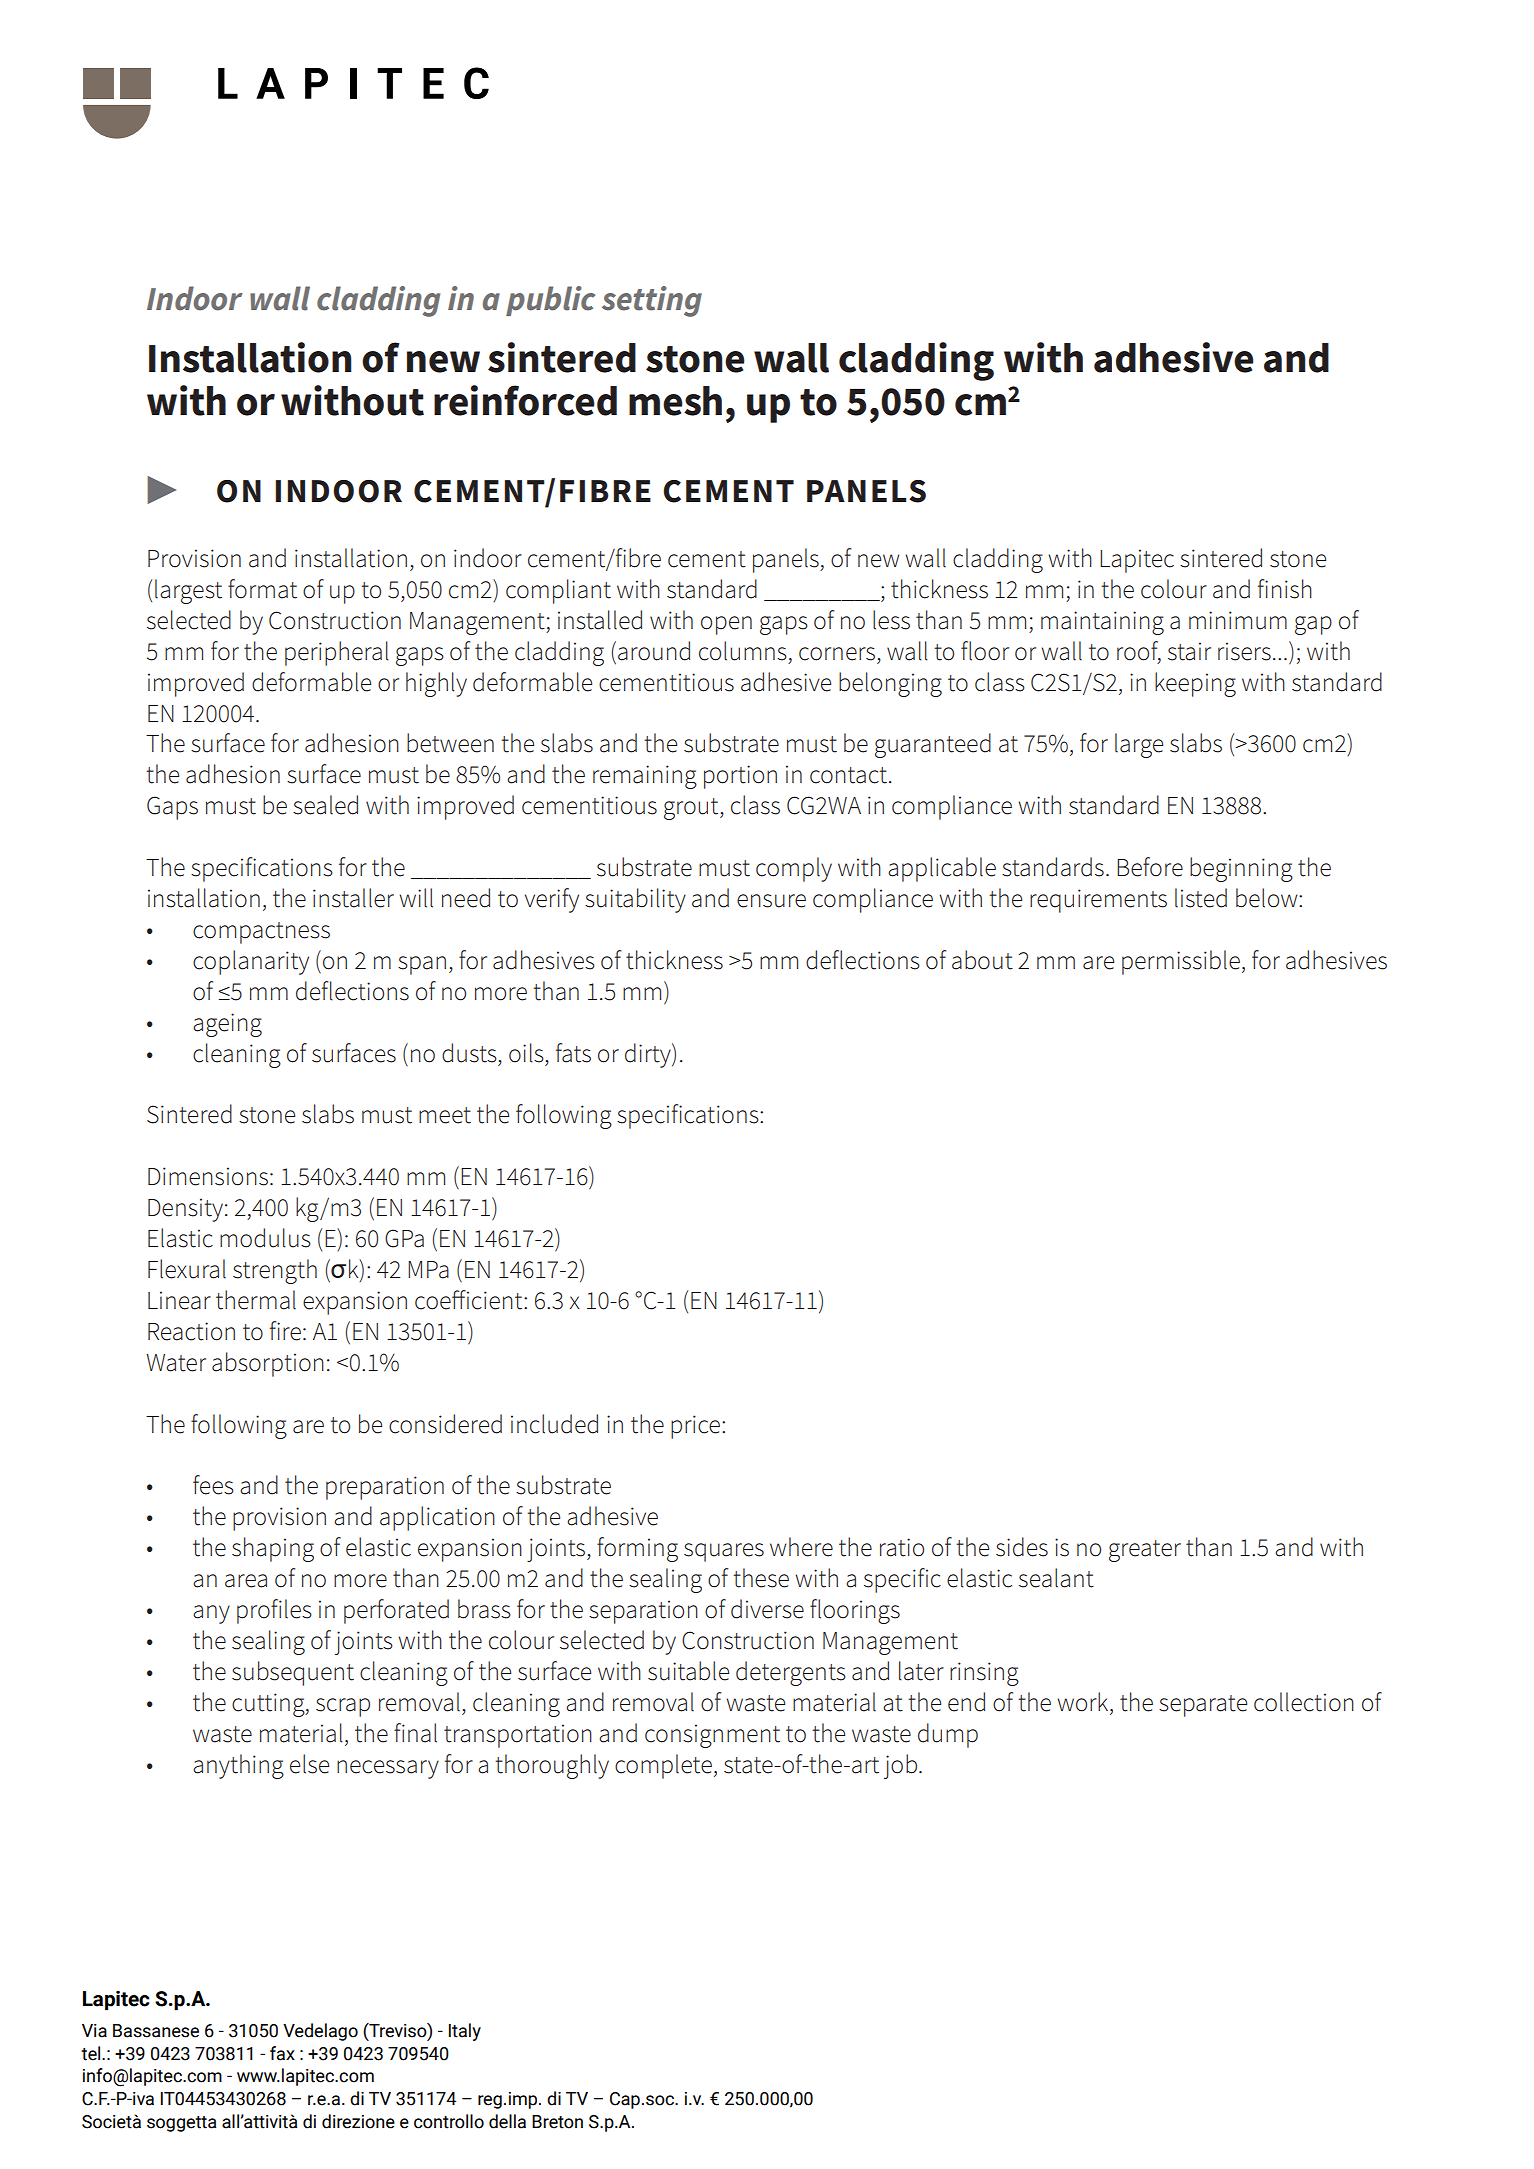  I want to click on finish, so click(1285, 589).
